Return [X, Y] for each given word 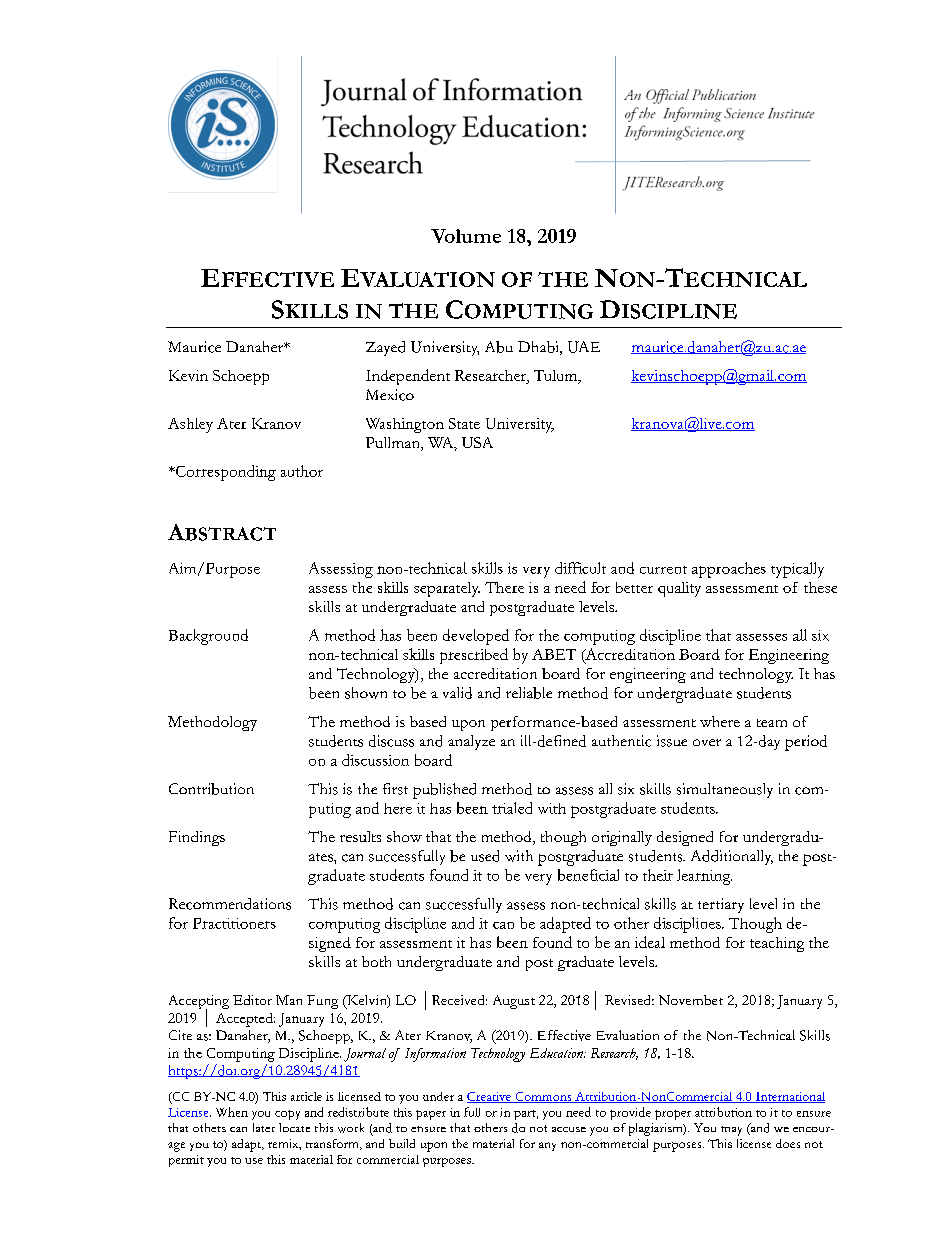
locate [294, 1127]
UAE [584, 347]
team [772, 723]
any [547, 1146]
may [731, 1131]
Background [208, 637]
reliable [529, 693]
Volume [466, 236]
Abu [499, 347]
